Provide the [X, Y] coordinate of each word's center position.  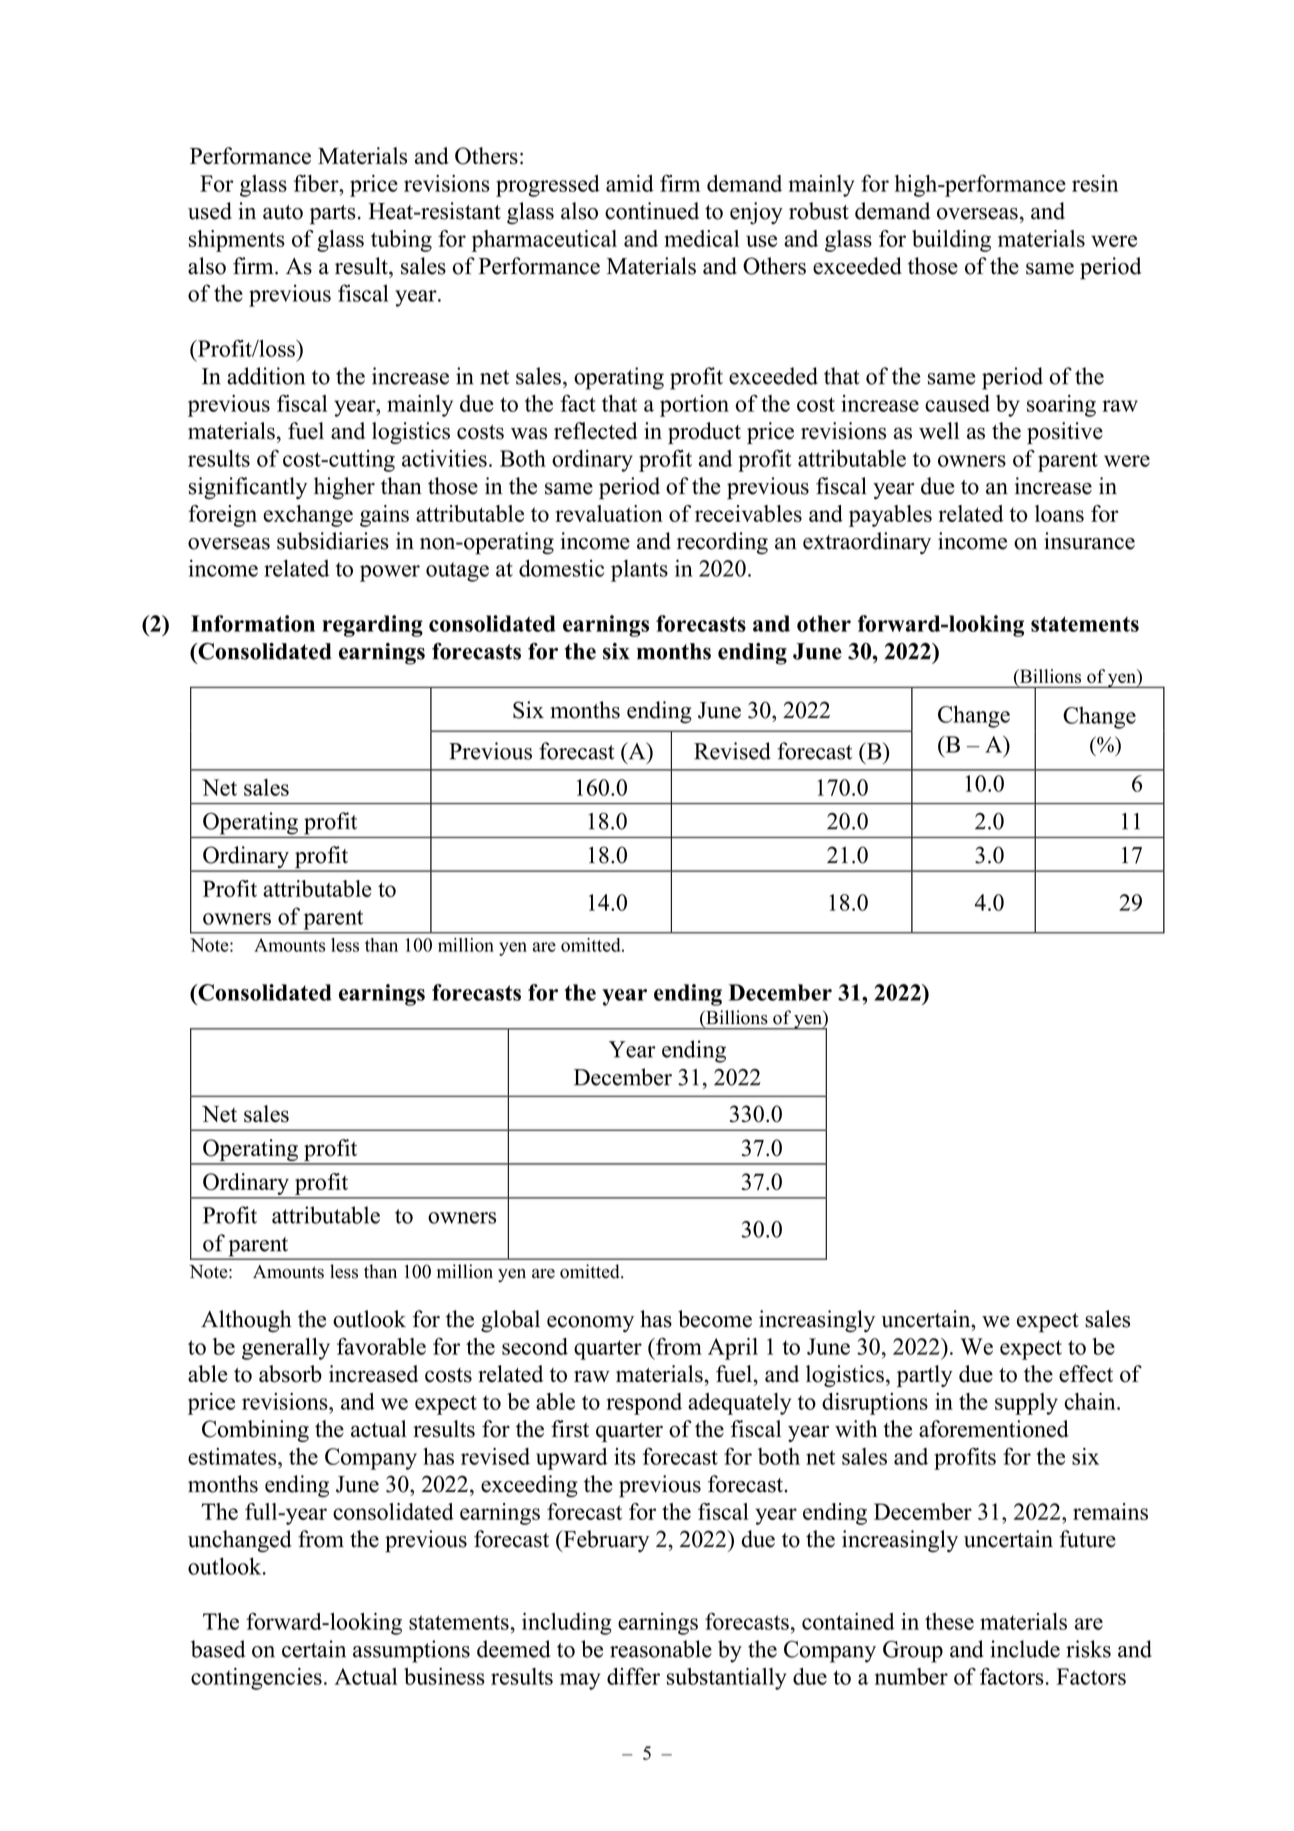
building [951, 241]
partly [925, 1376]
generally [286, 1349]
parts [333, 215]
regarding [372, 626]
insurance [1089, 541]
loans [1059, 513]
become [715, 1319]
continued [652, 211]
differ [633, 1676]
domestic [561, 568]
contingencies [256, 1679]
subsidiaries [333, 541]
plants [639, 570]
